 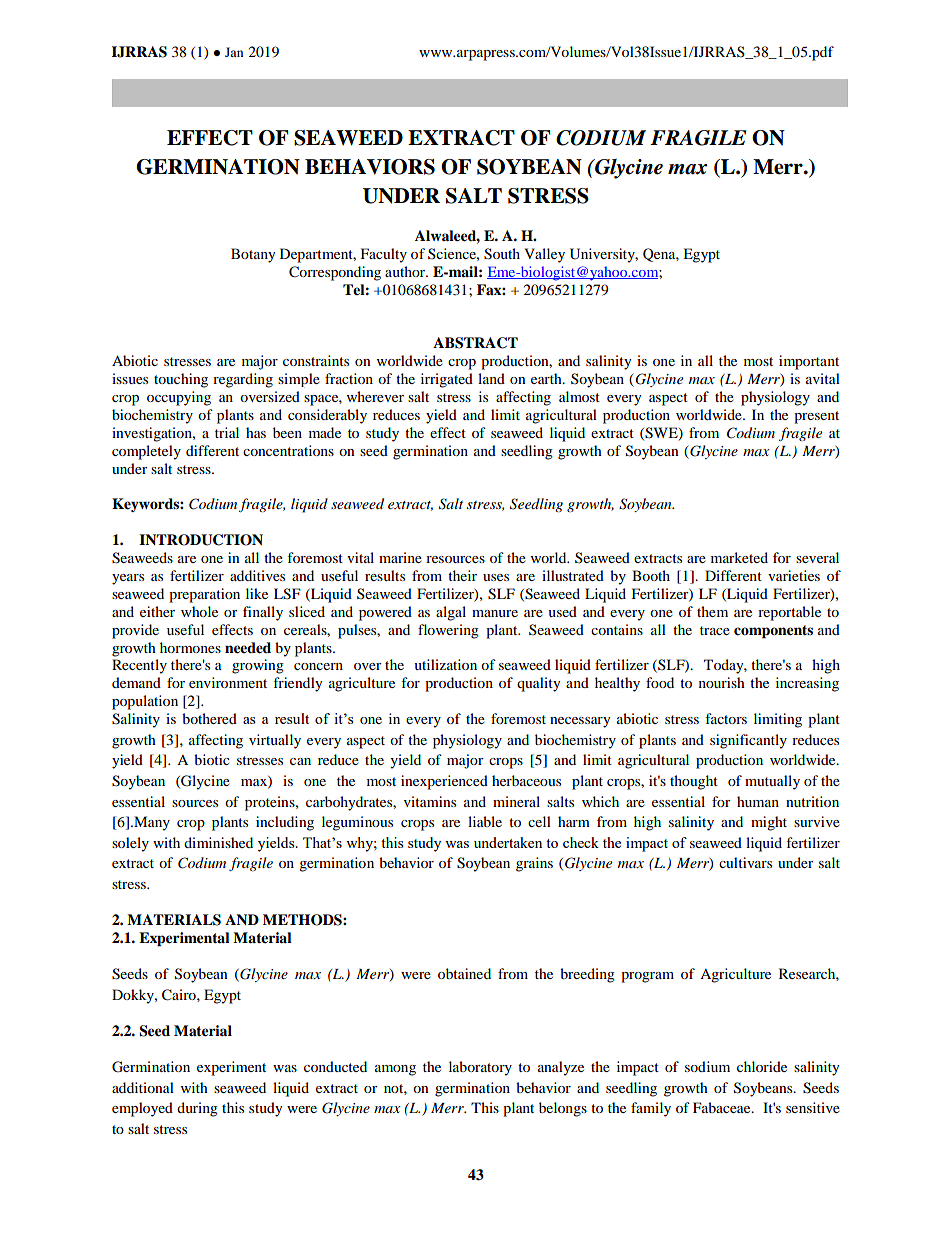 What do you see at coordinates (480, 1068) in the page?
I see `laboratory` at bounding box center [480, 1068].
